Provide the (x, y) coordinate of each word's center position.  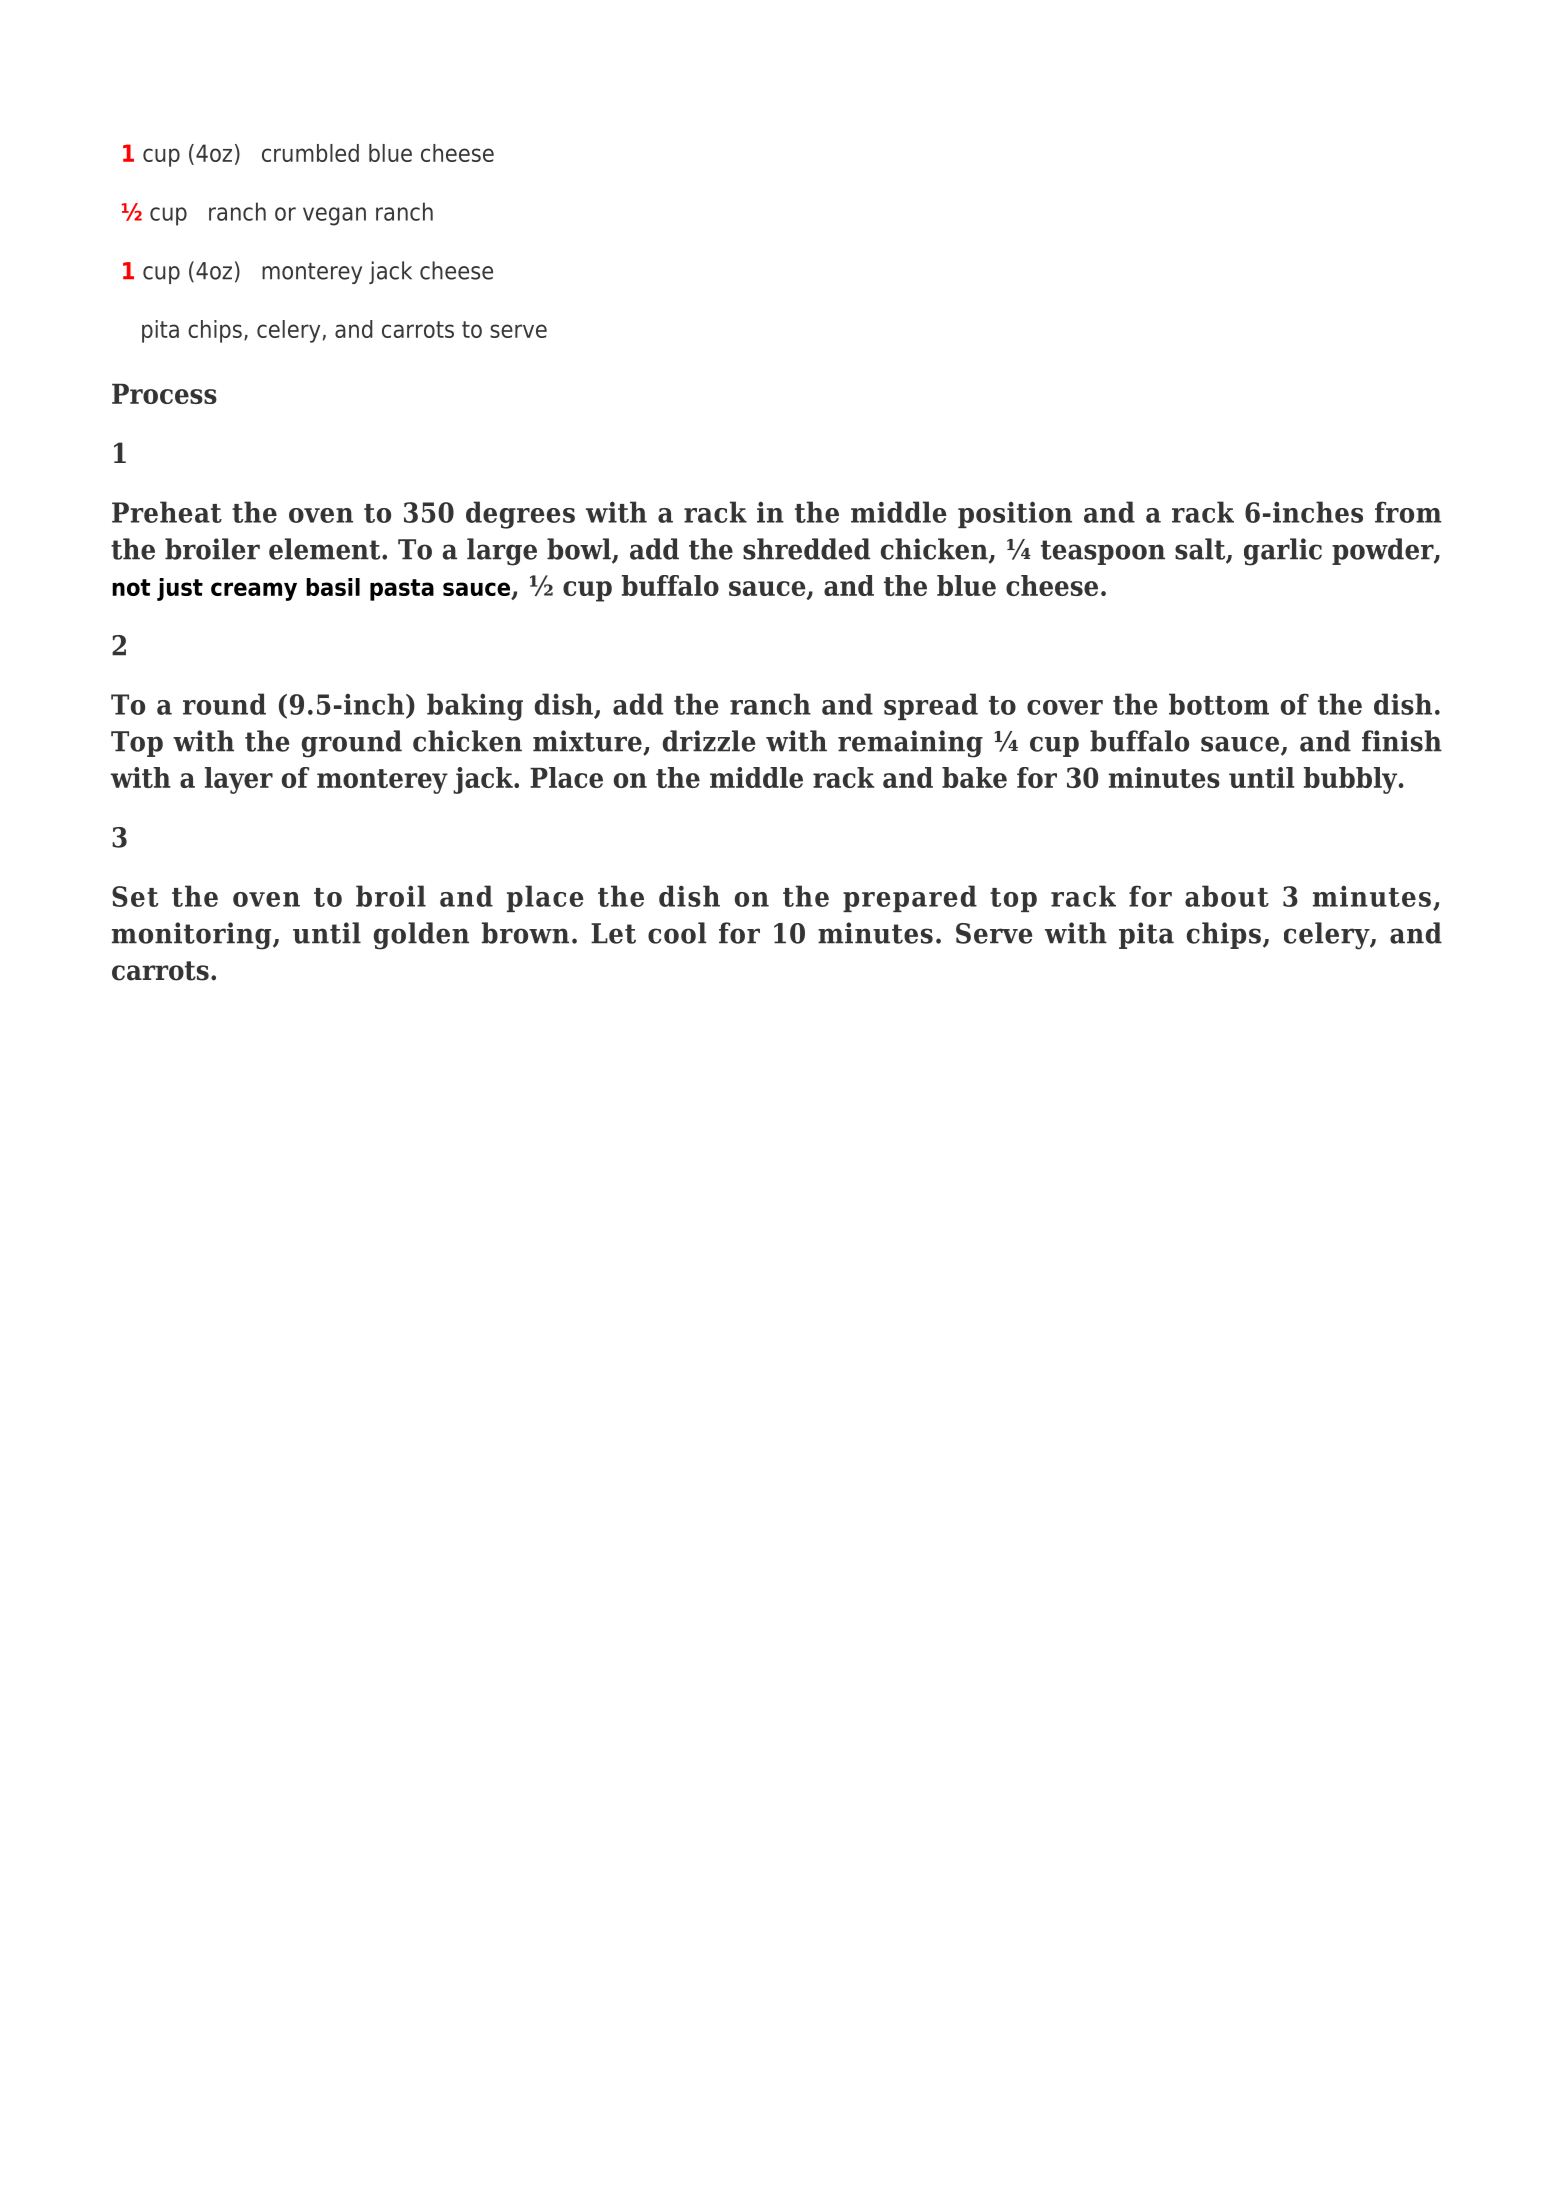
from (1408, 512)
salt (1201, 550)
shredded (806, 549)
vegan (334, 216)
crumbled (310, 153)
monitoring (193, 936)
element (326, 549)
